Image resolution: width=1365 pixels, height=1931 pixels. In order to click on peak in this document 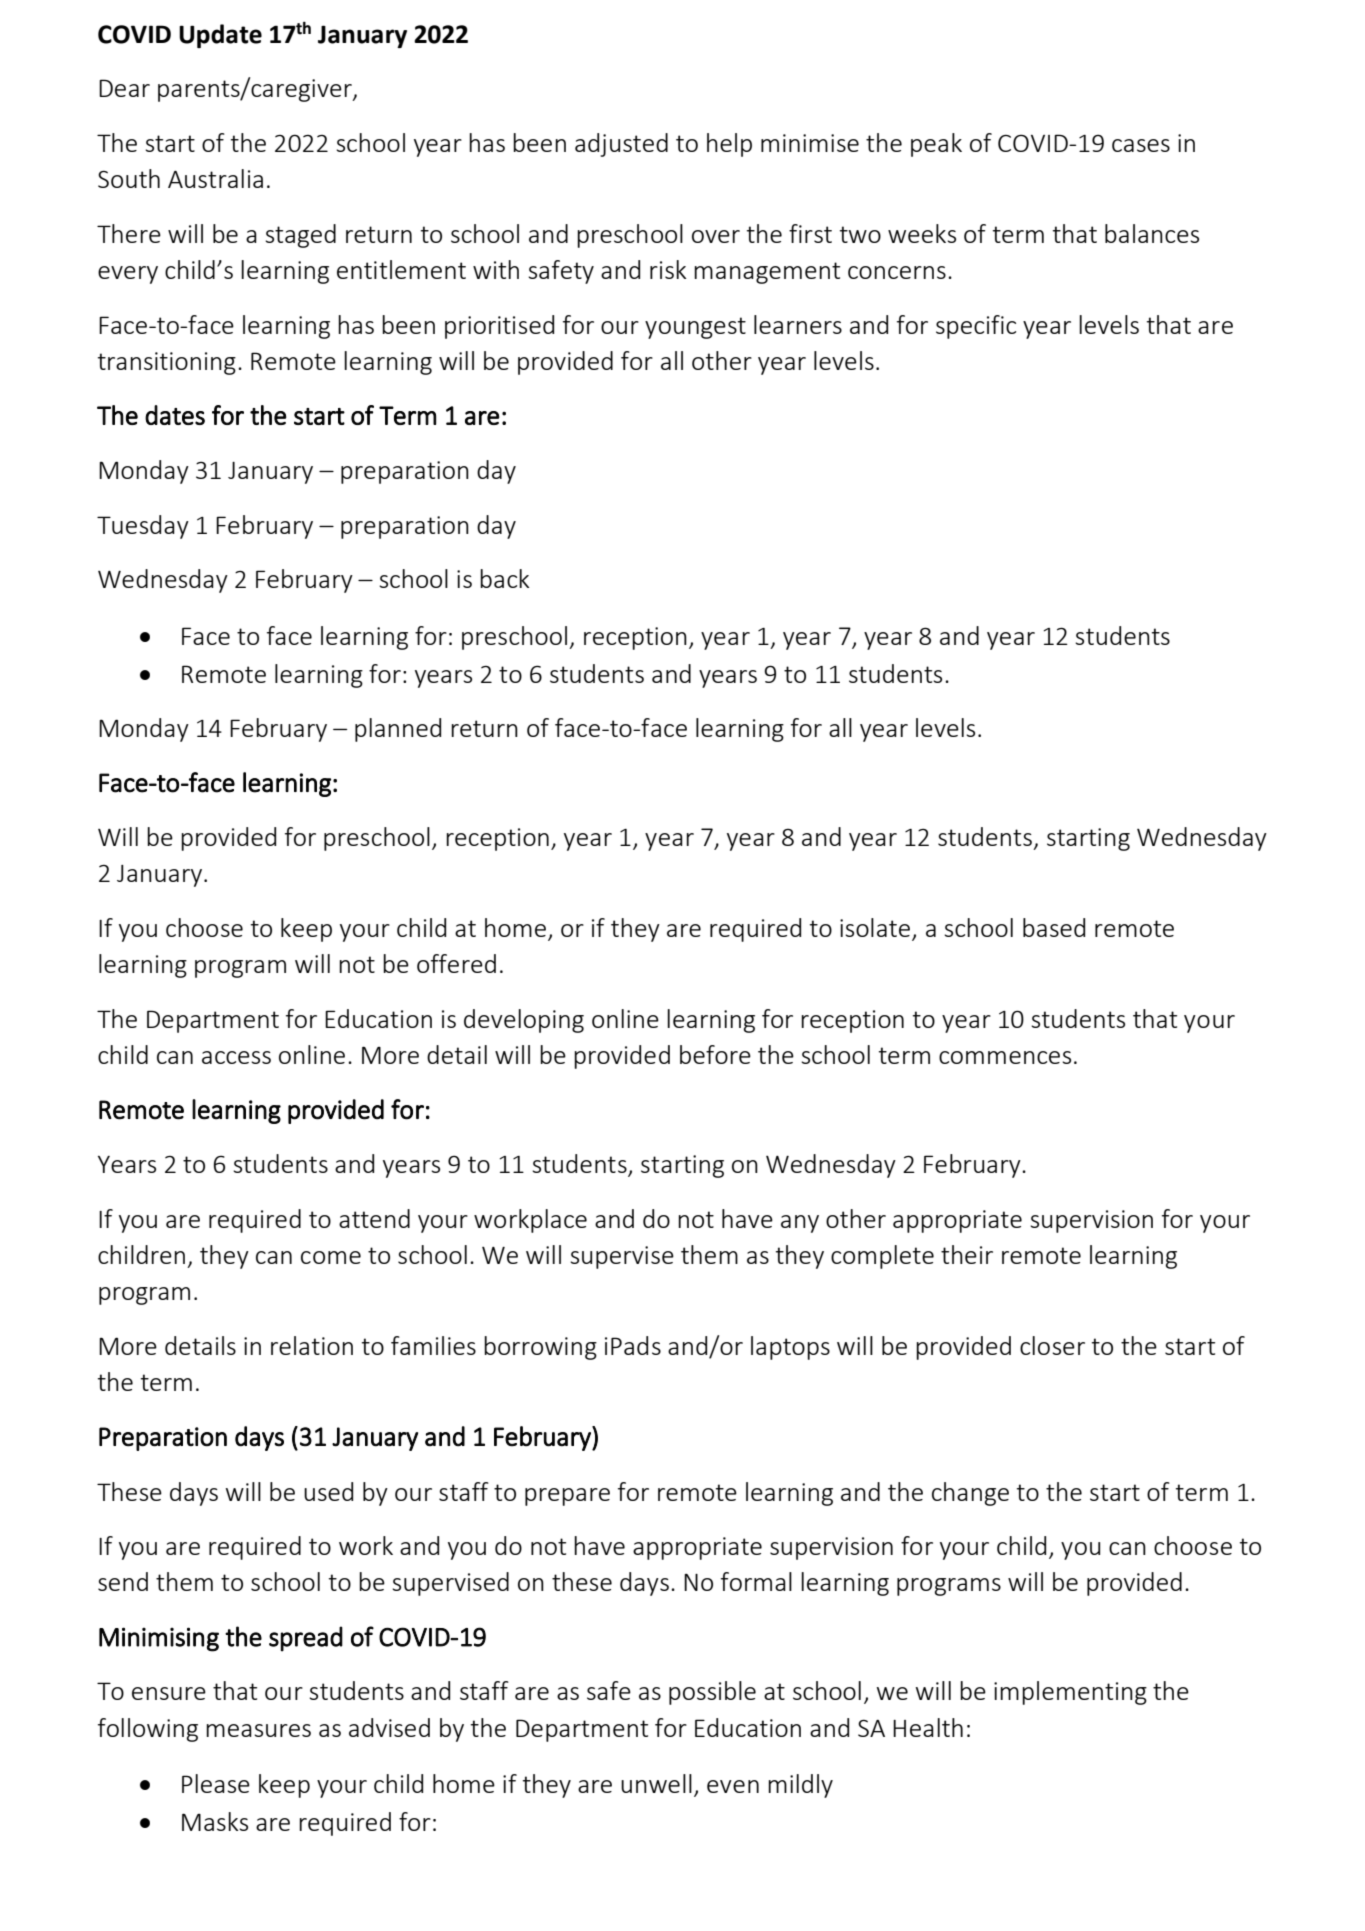, I will do `click(936, 145)`.
